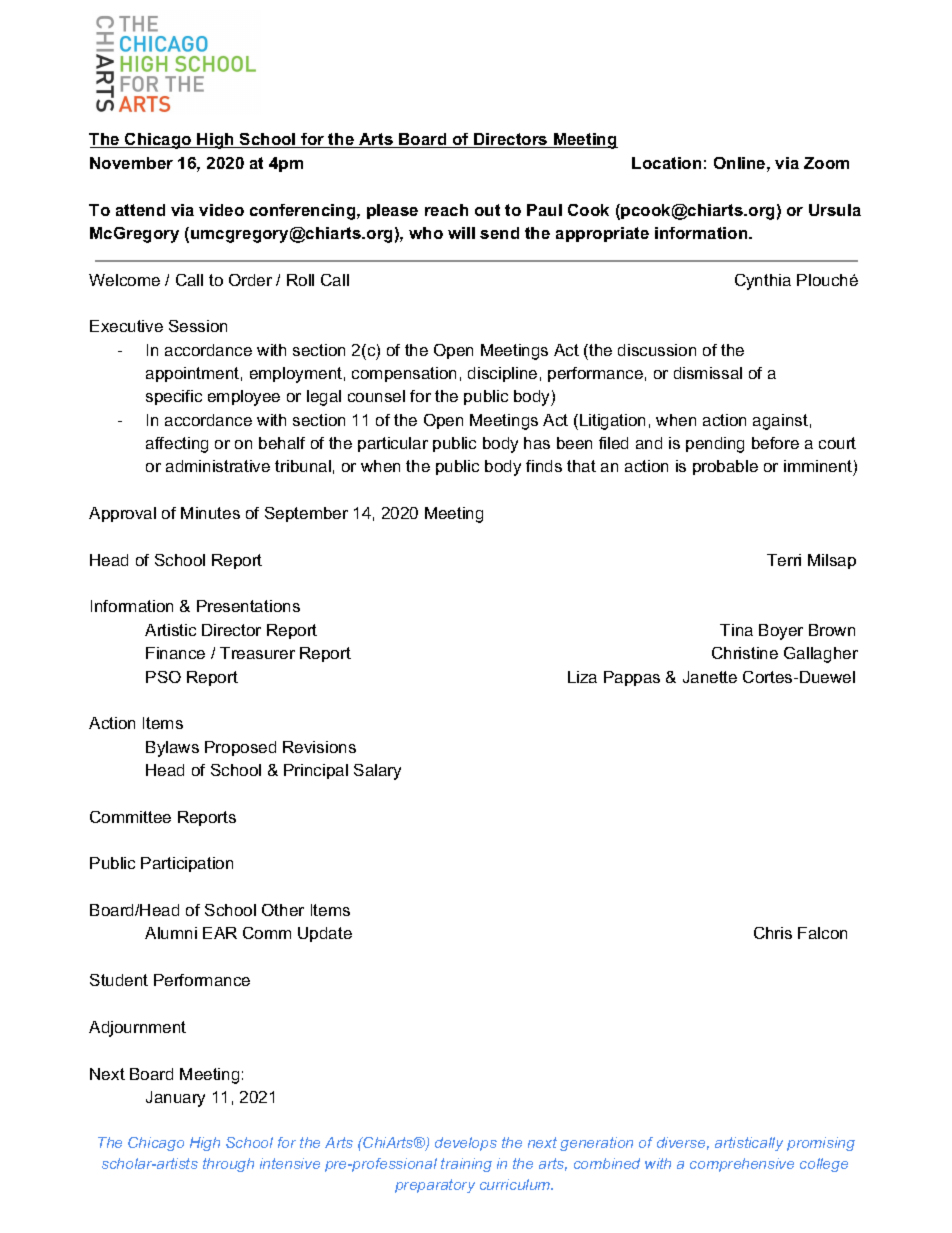  Describe the element at coordinates (187, 864) in the page. I see `Participation` at that location.
